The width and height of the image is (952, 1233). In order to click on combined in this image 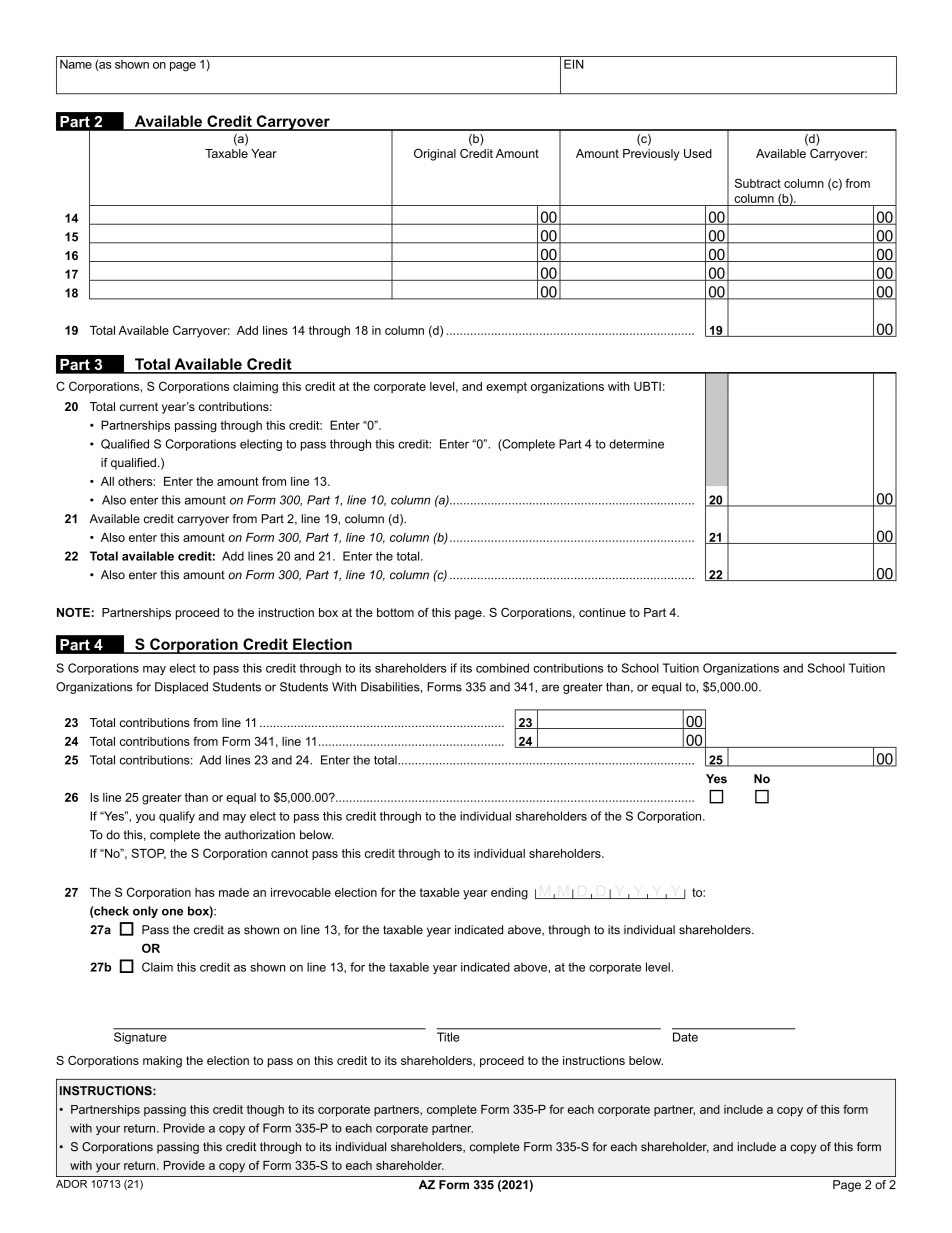, I will do `click(502, 668)`.
